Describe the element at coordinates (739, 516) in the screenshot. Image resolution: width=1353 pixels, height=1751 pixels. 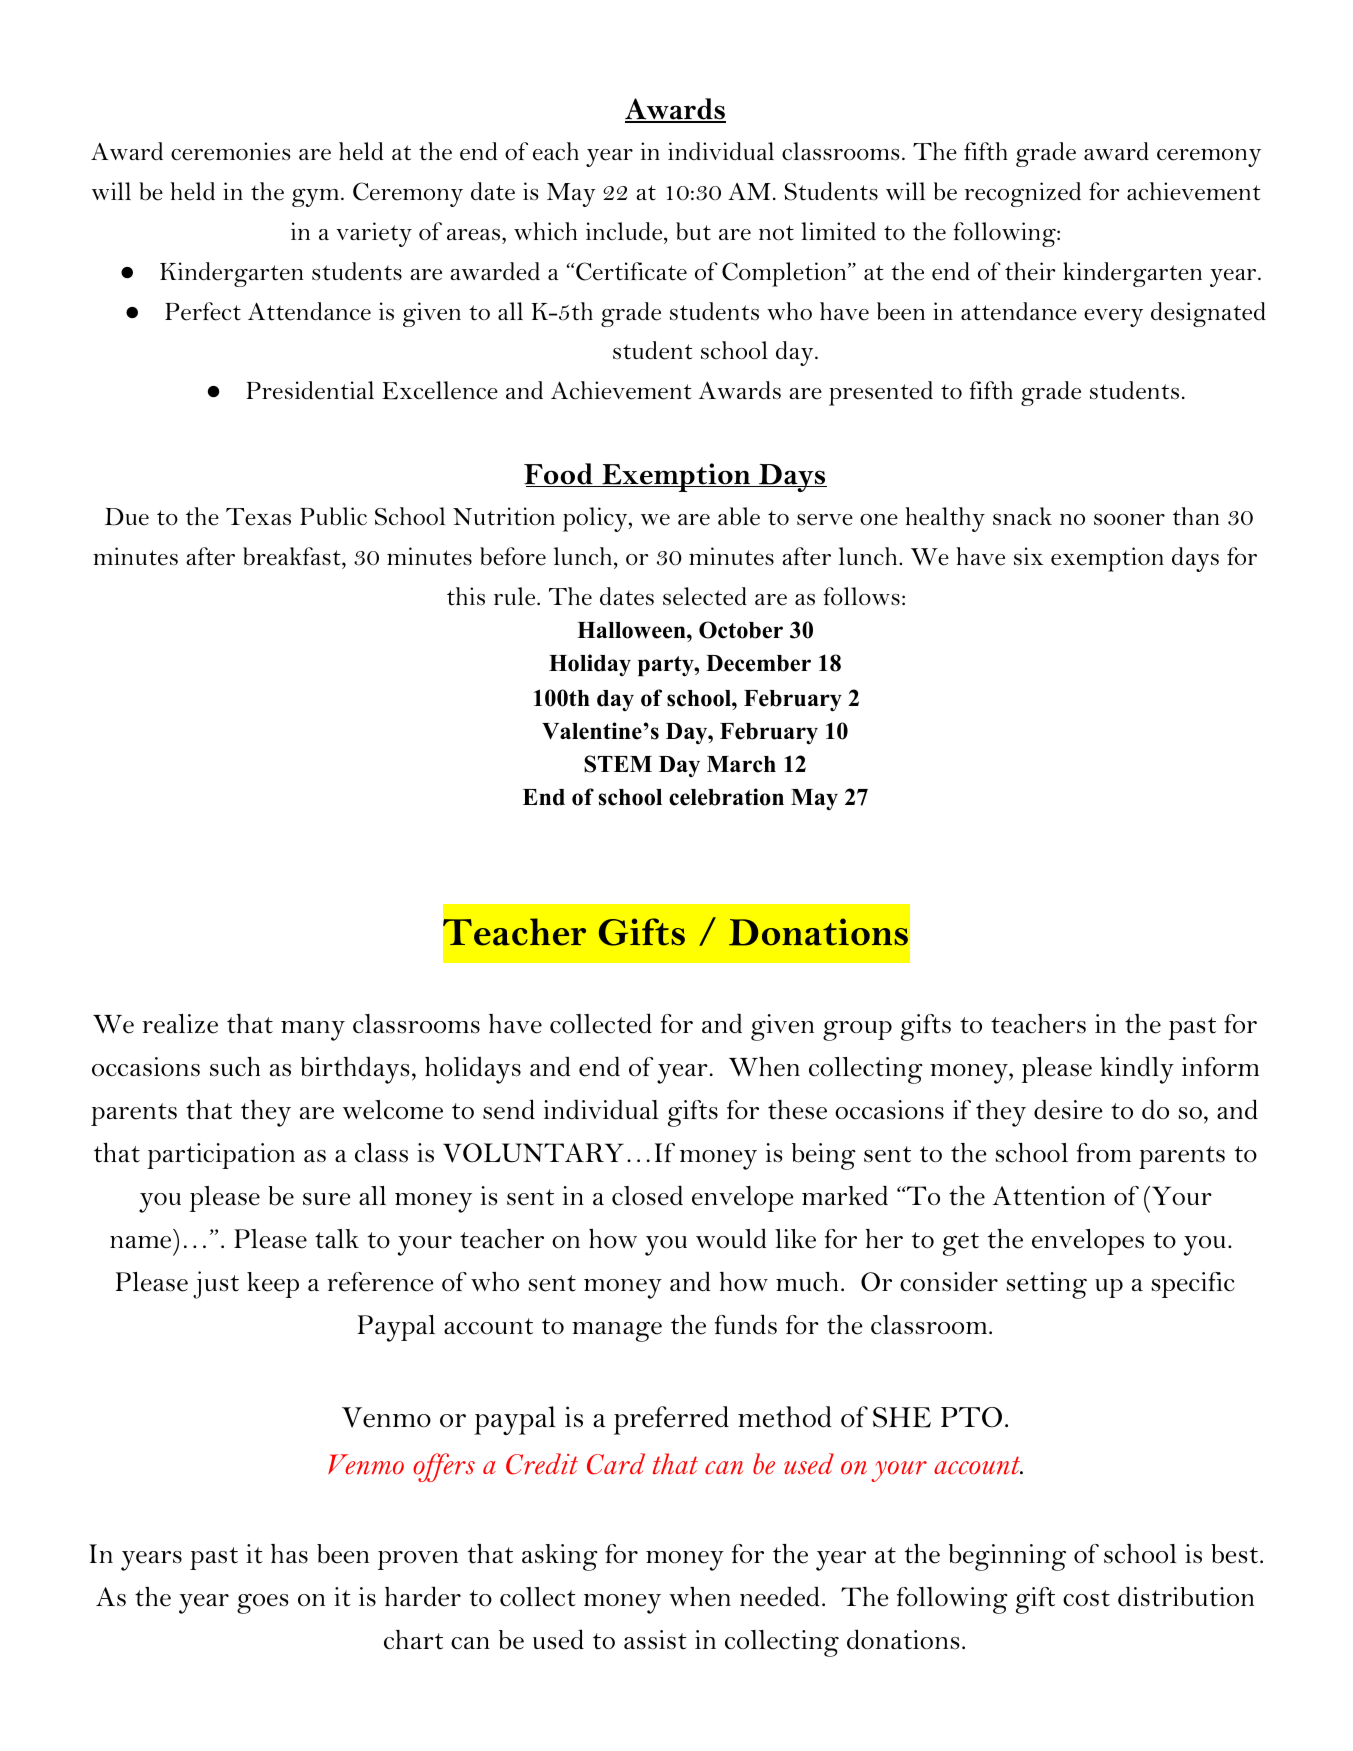
I see `able` at that location.
